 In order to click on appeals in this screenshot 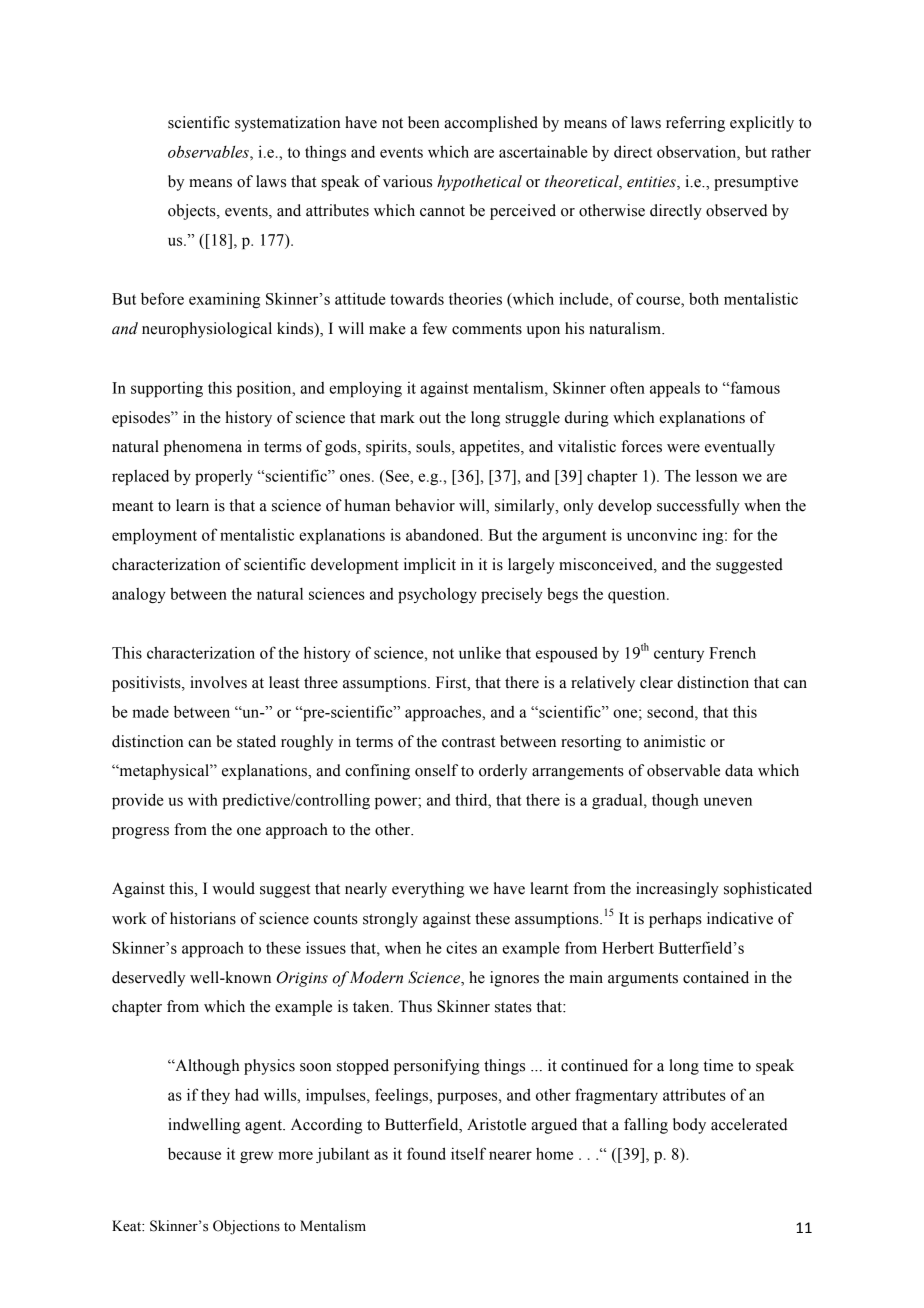, I will do `click(675, 389)`.
